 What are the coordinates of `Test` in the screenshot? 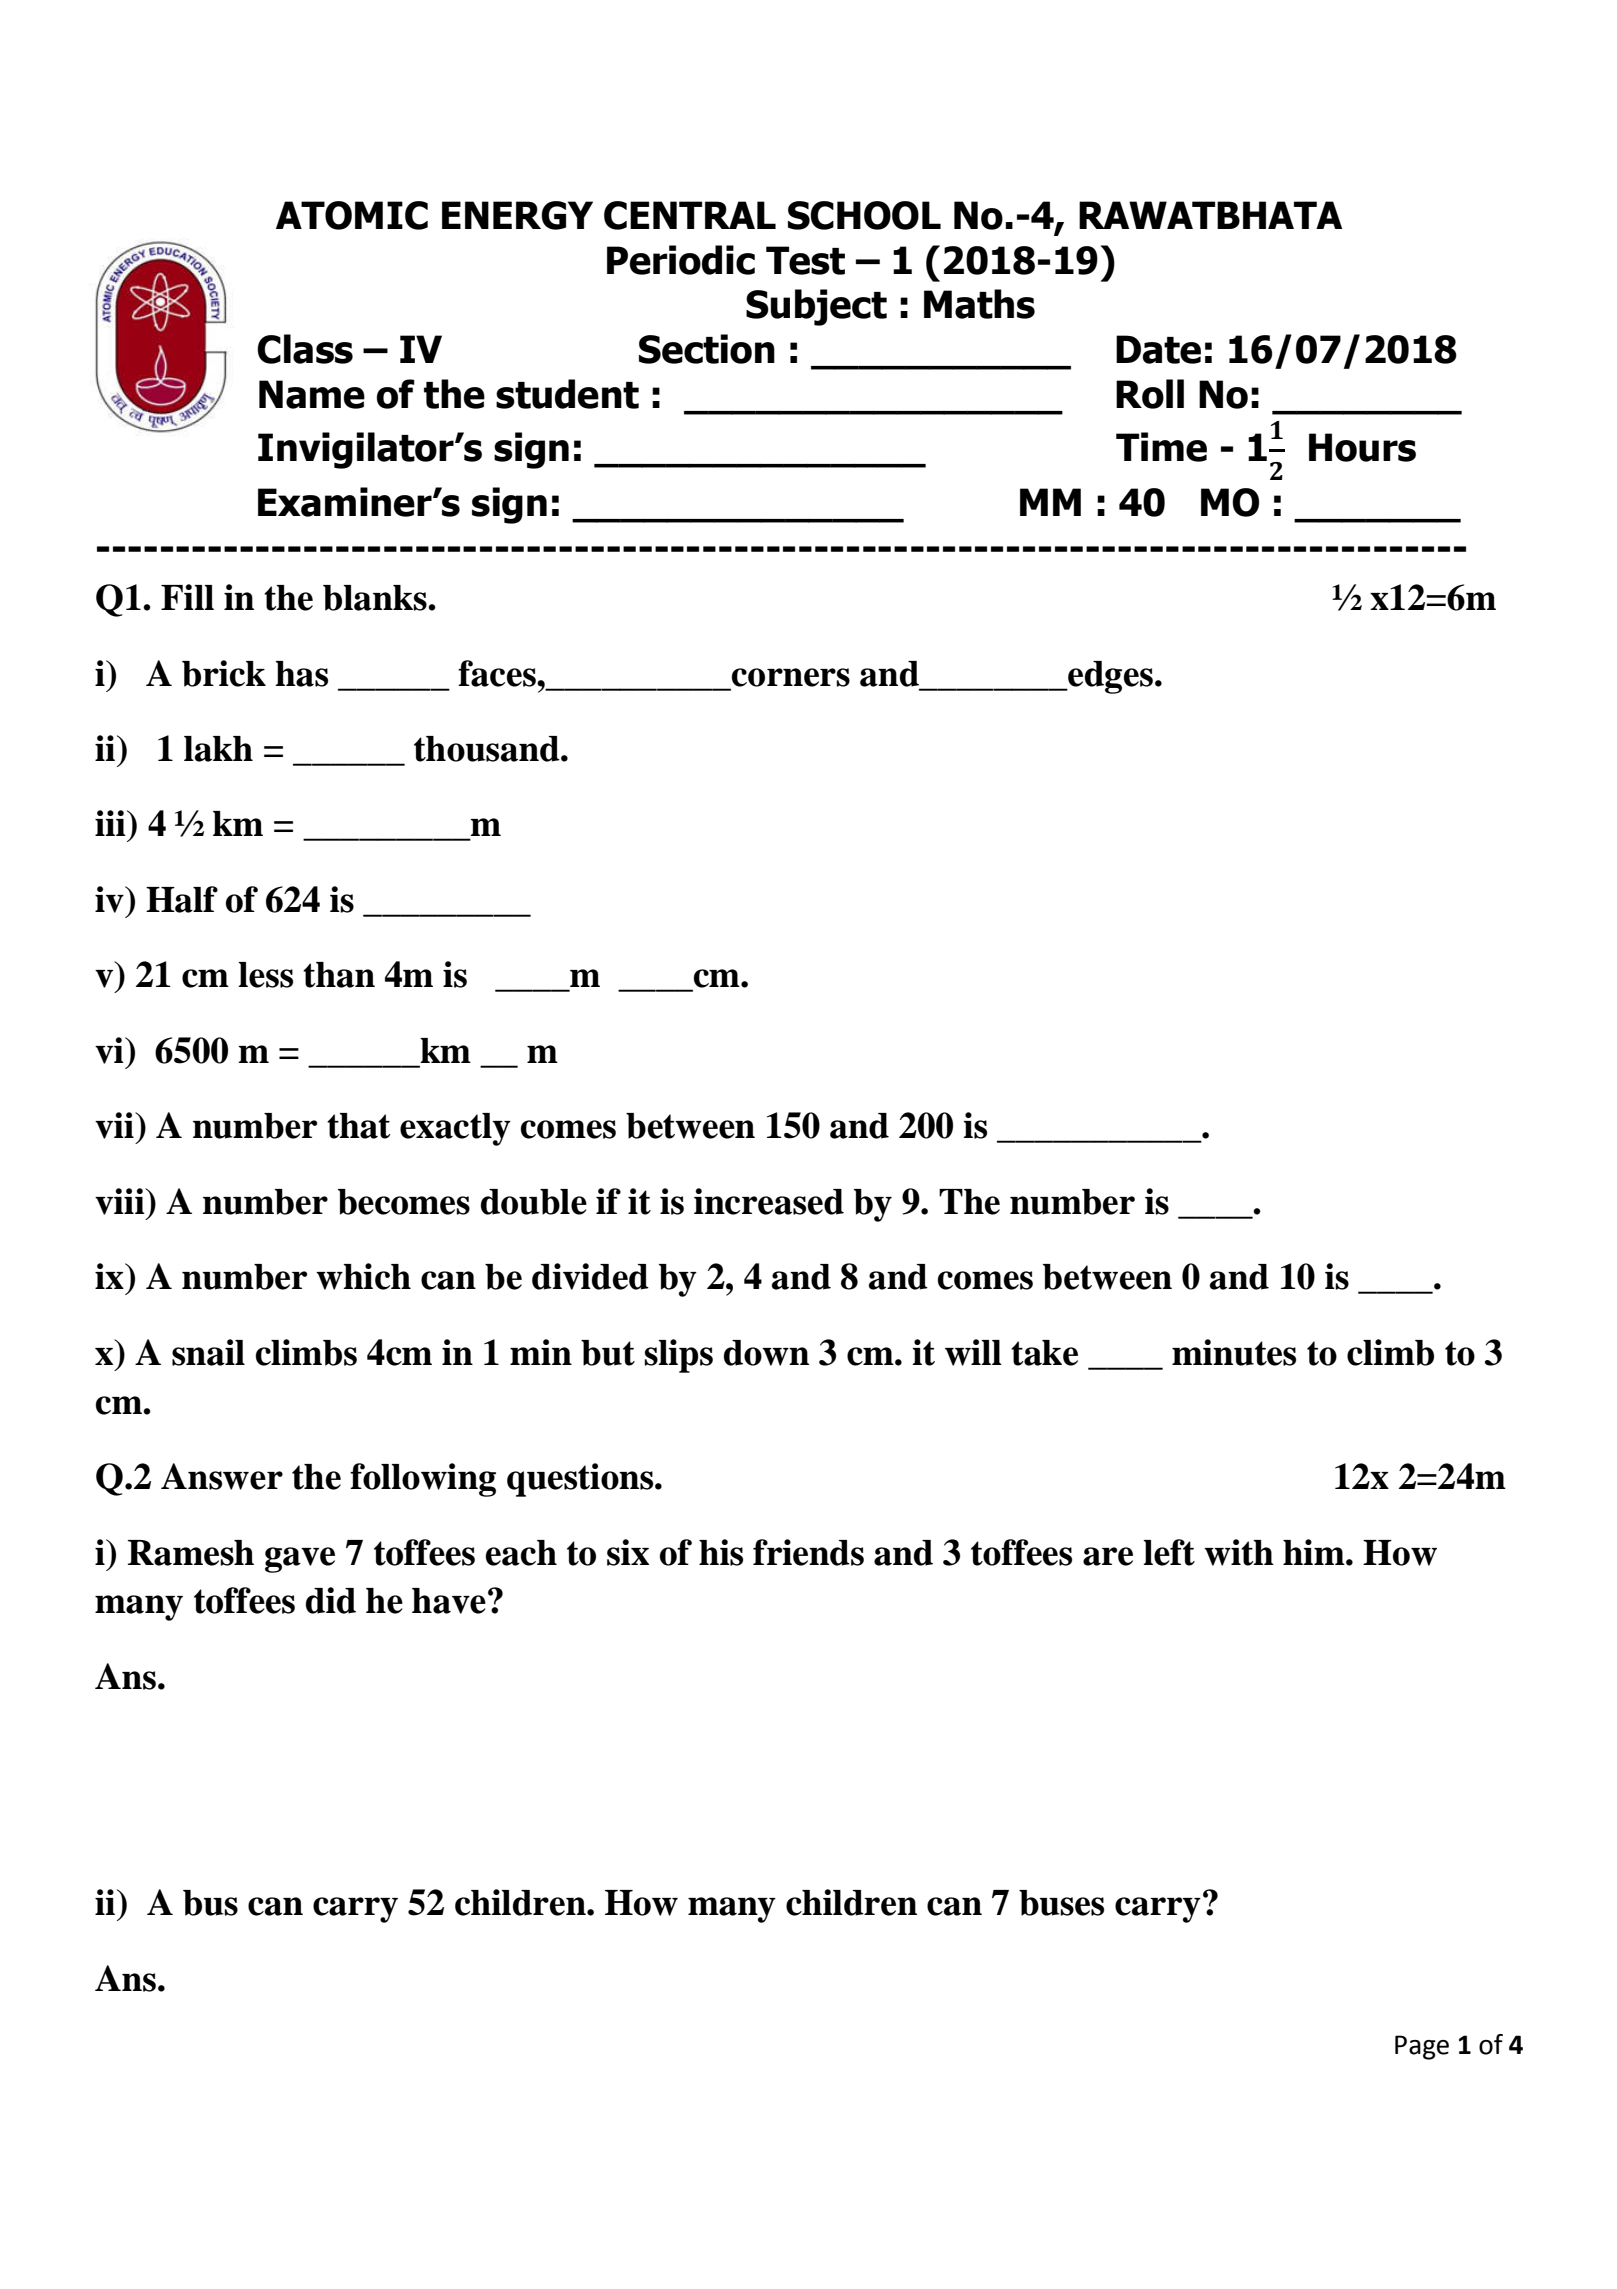 It's located at (805, 260).
